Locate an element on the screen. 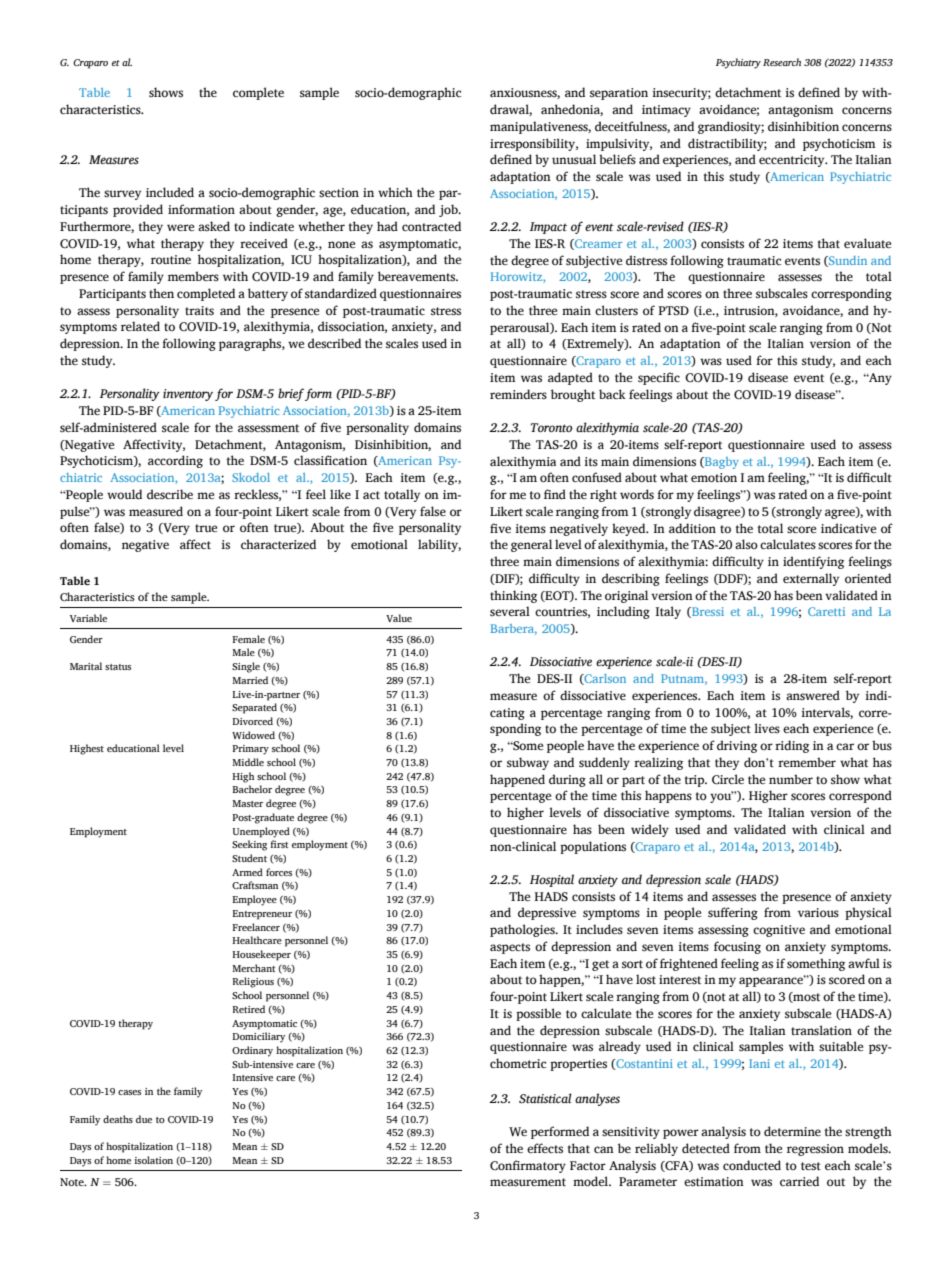 Image resolution: width=952 pixels, height=1270 pixels. isolation is located at coordinates (153, 1160).
